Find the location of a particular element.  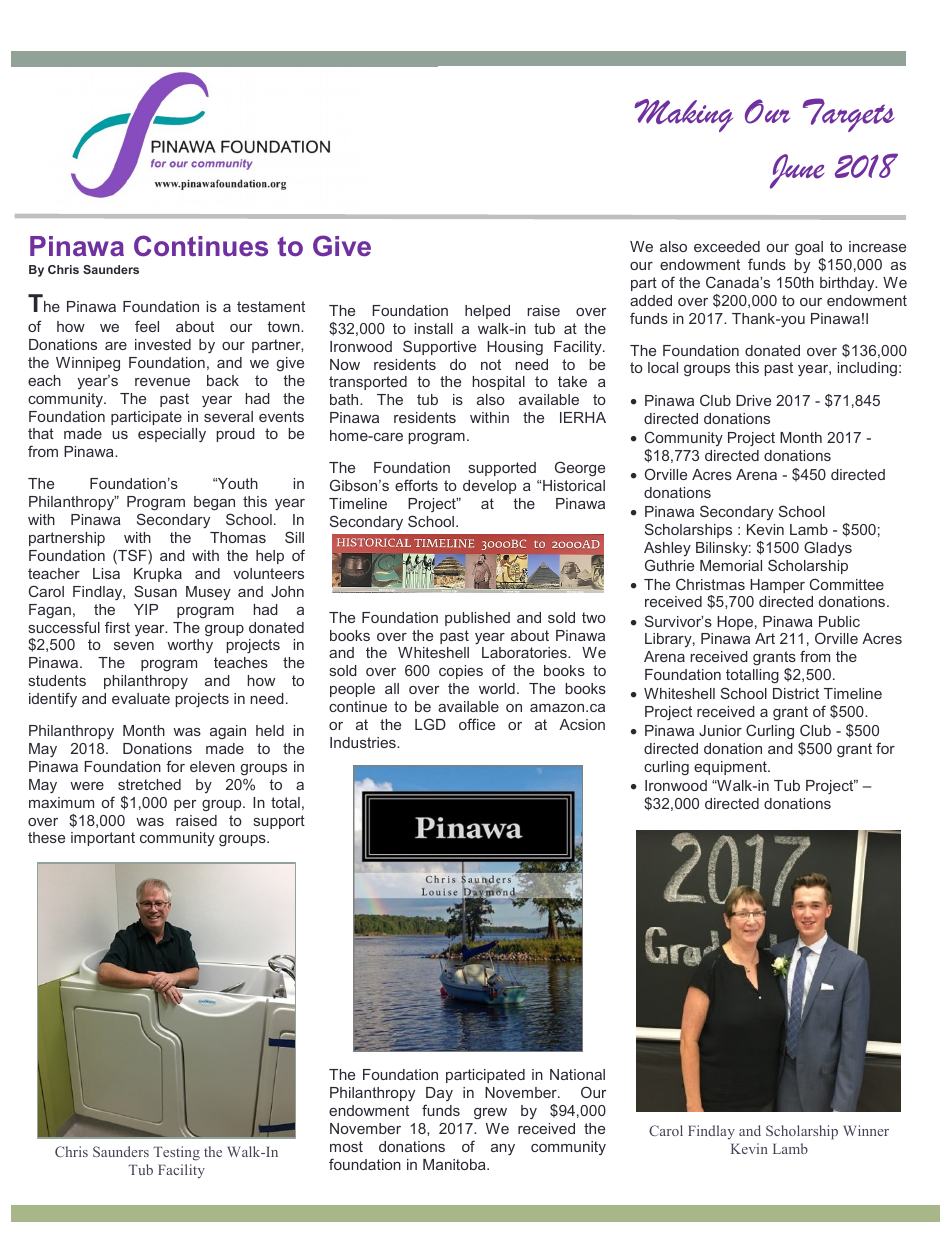

especially is located at coordinates (172, 435).
